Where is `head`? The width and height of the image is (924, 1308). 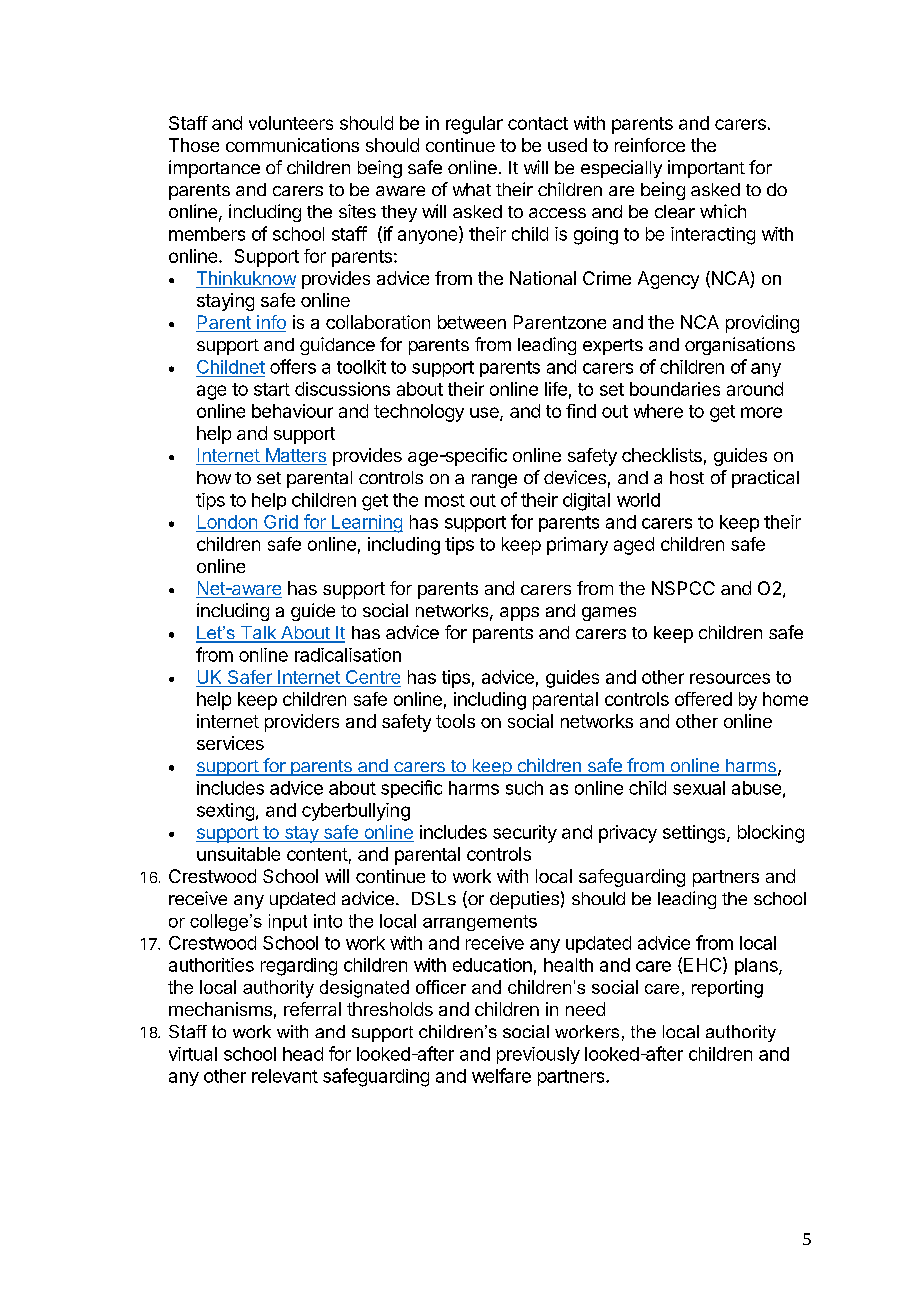
head is located at coordinates (303, 1054).
